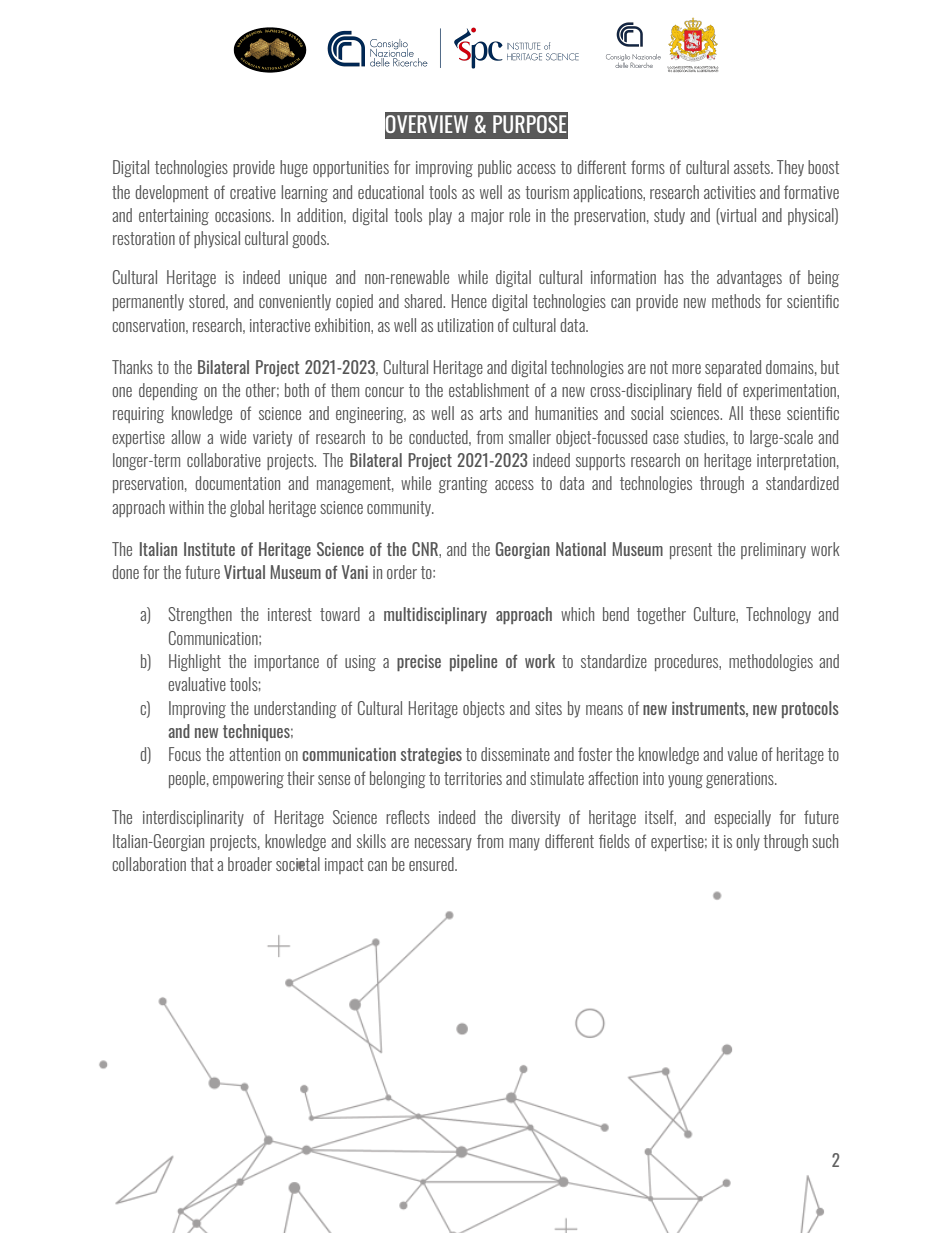 The width and height of the document is (952, 1233). I want to click on evaluative, so click(197, 684).
